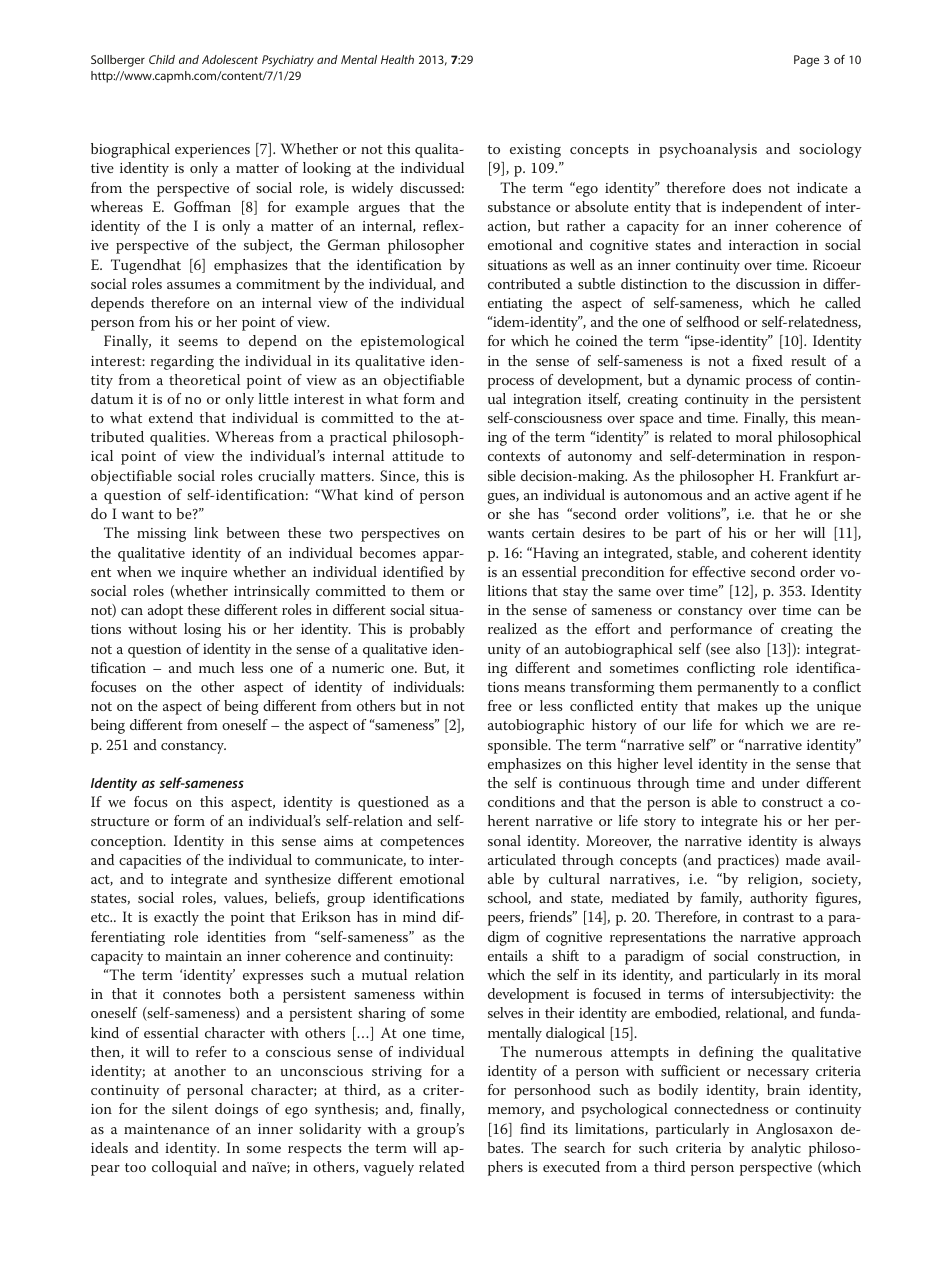 The height and width of the screenshot is (1270, 952). Describe the element at coordinates (748, 648) in the screenshot. I see `also` at that location.
